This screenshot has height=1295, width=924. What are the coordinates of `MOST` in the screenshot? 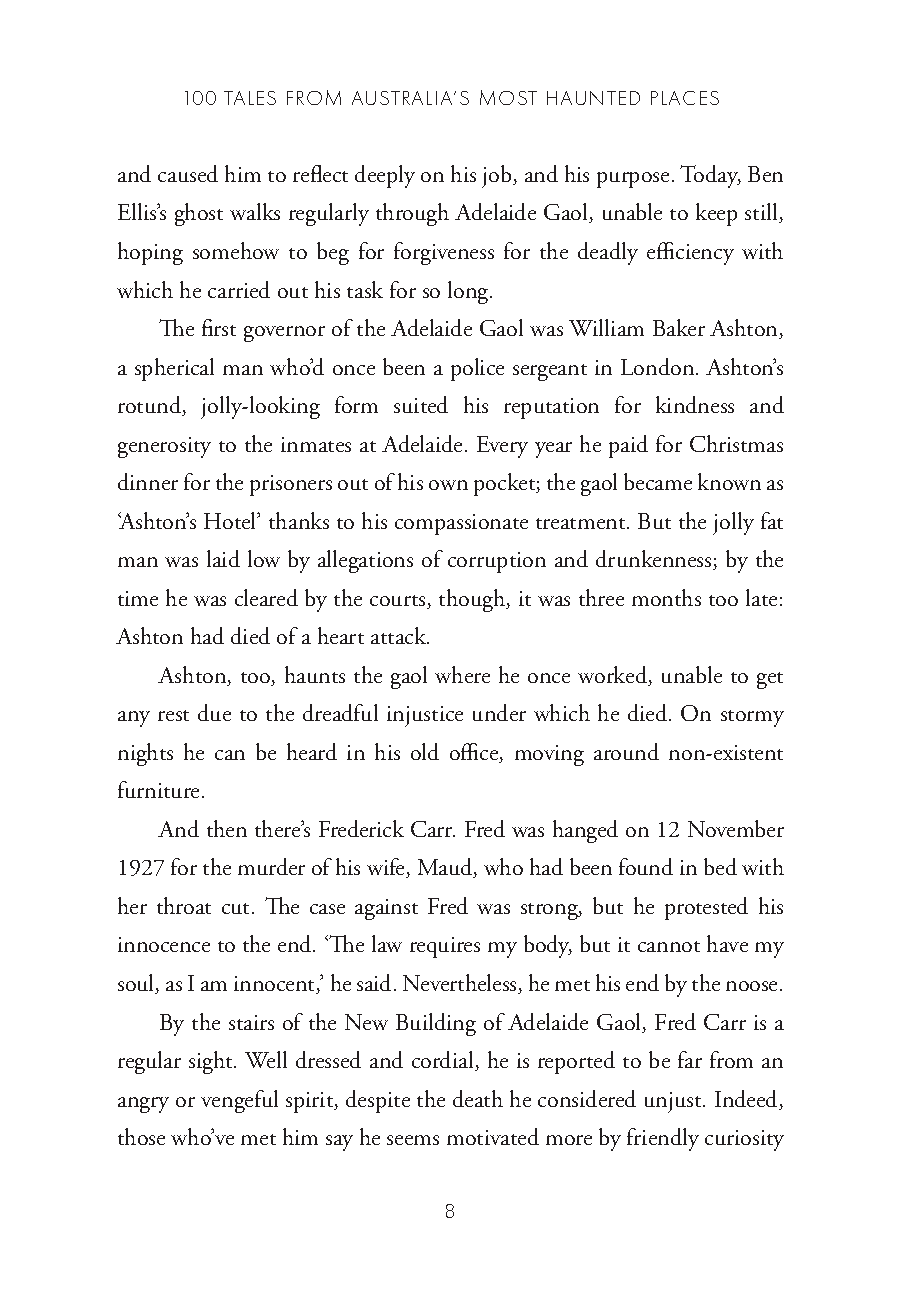 It's located at (508, 97).
